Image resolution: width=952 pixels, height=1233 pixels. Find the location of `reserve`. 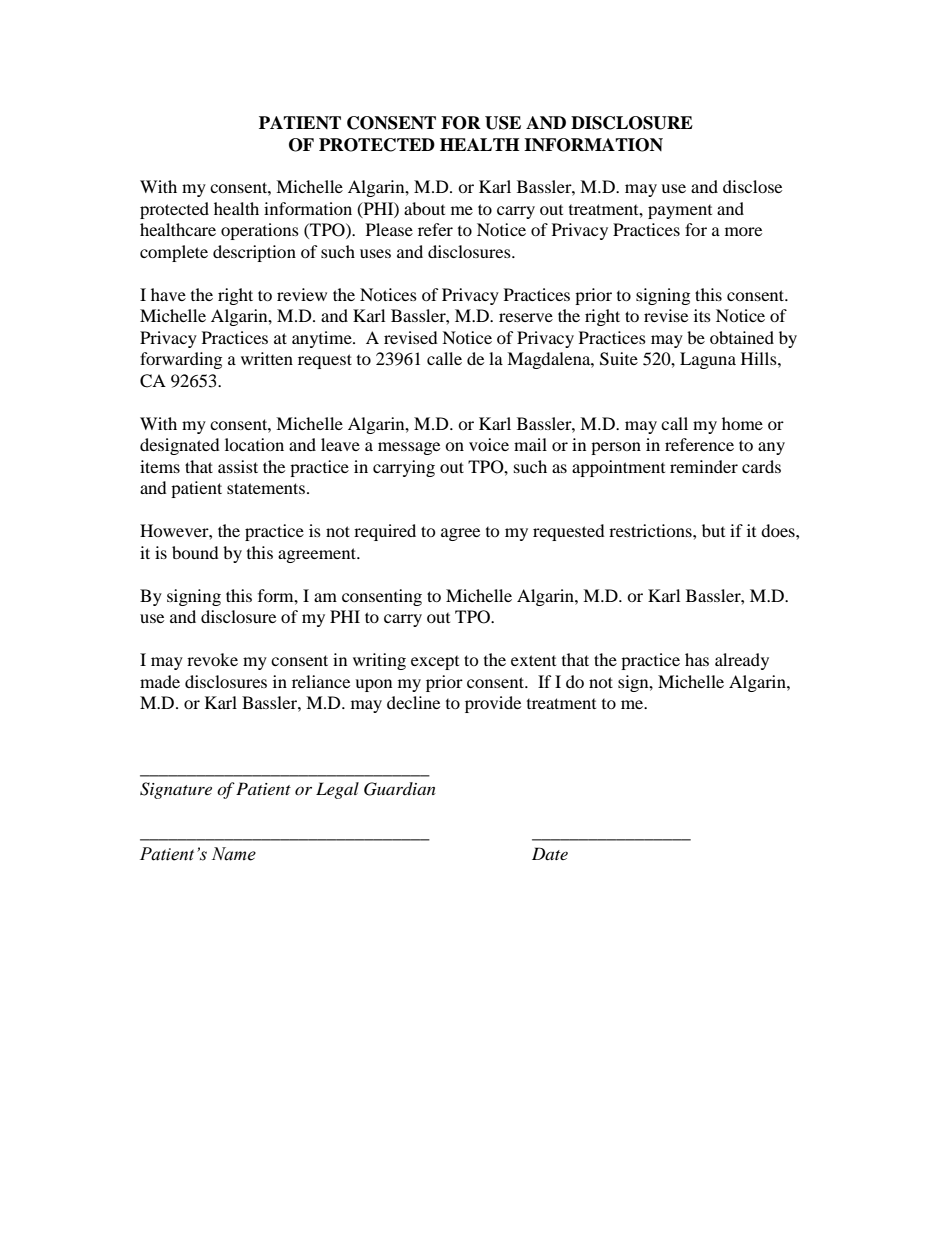

reserve is located at coordinates (526, 317).
